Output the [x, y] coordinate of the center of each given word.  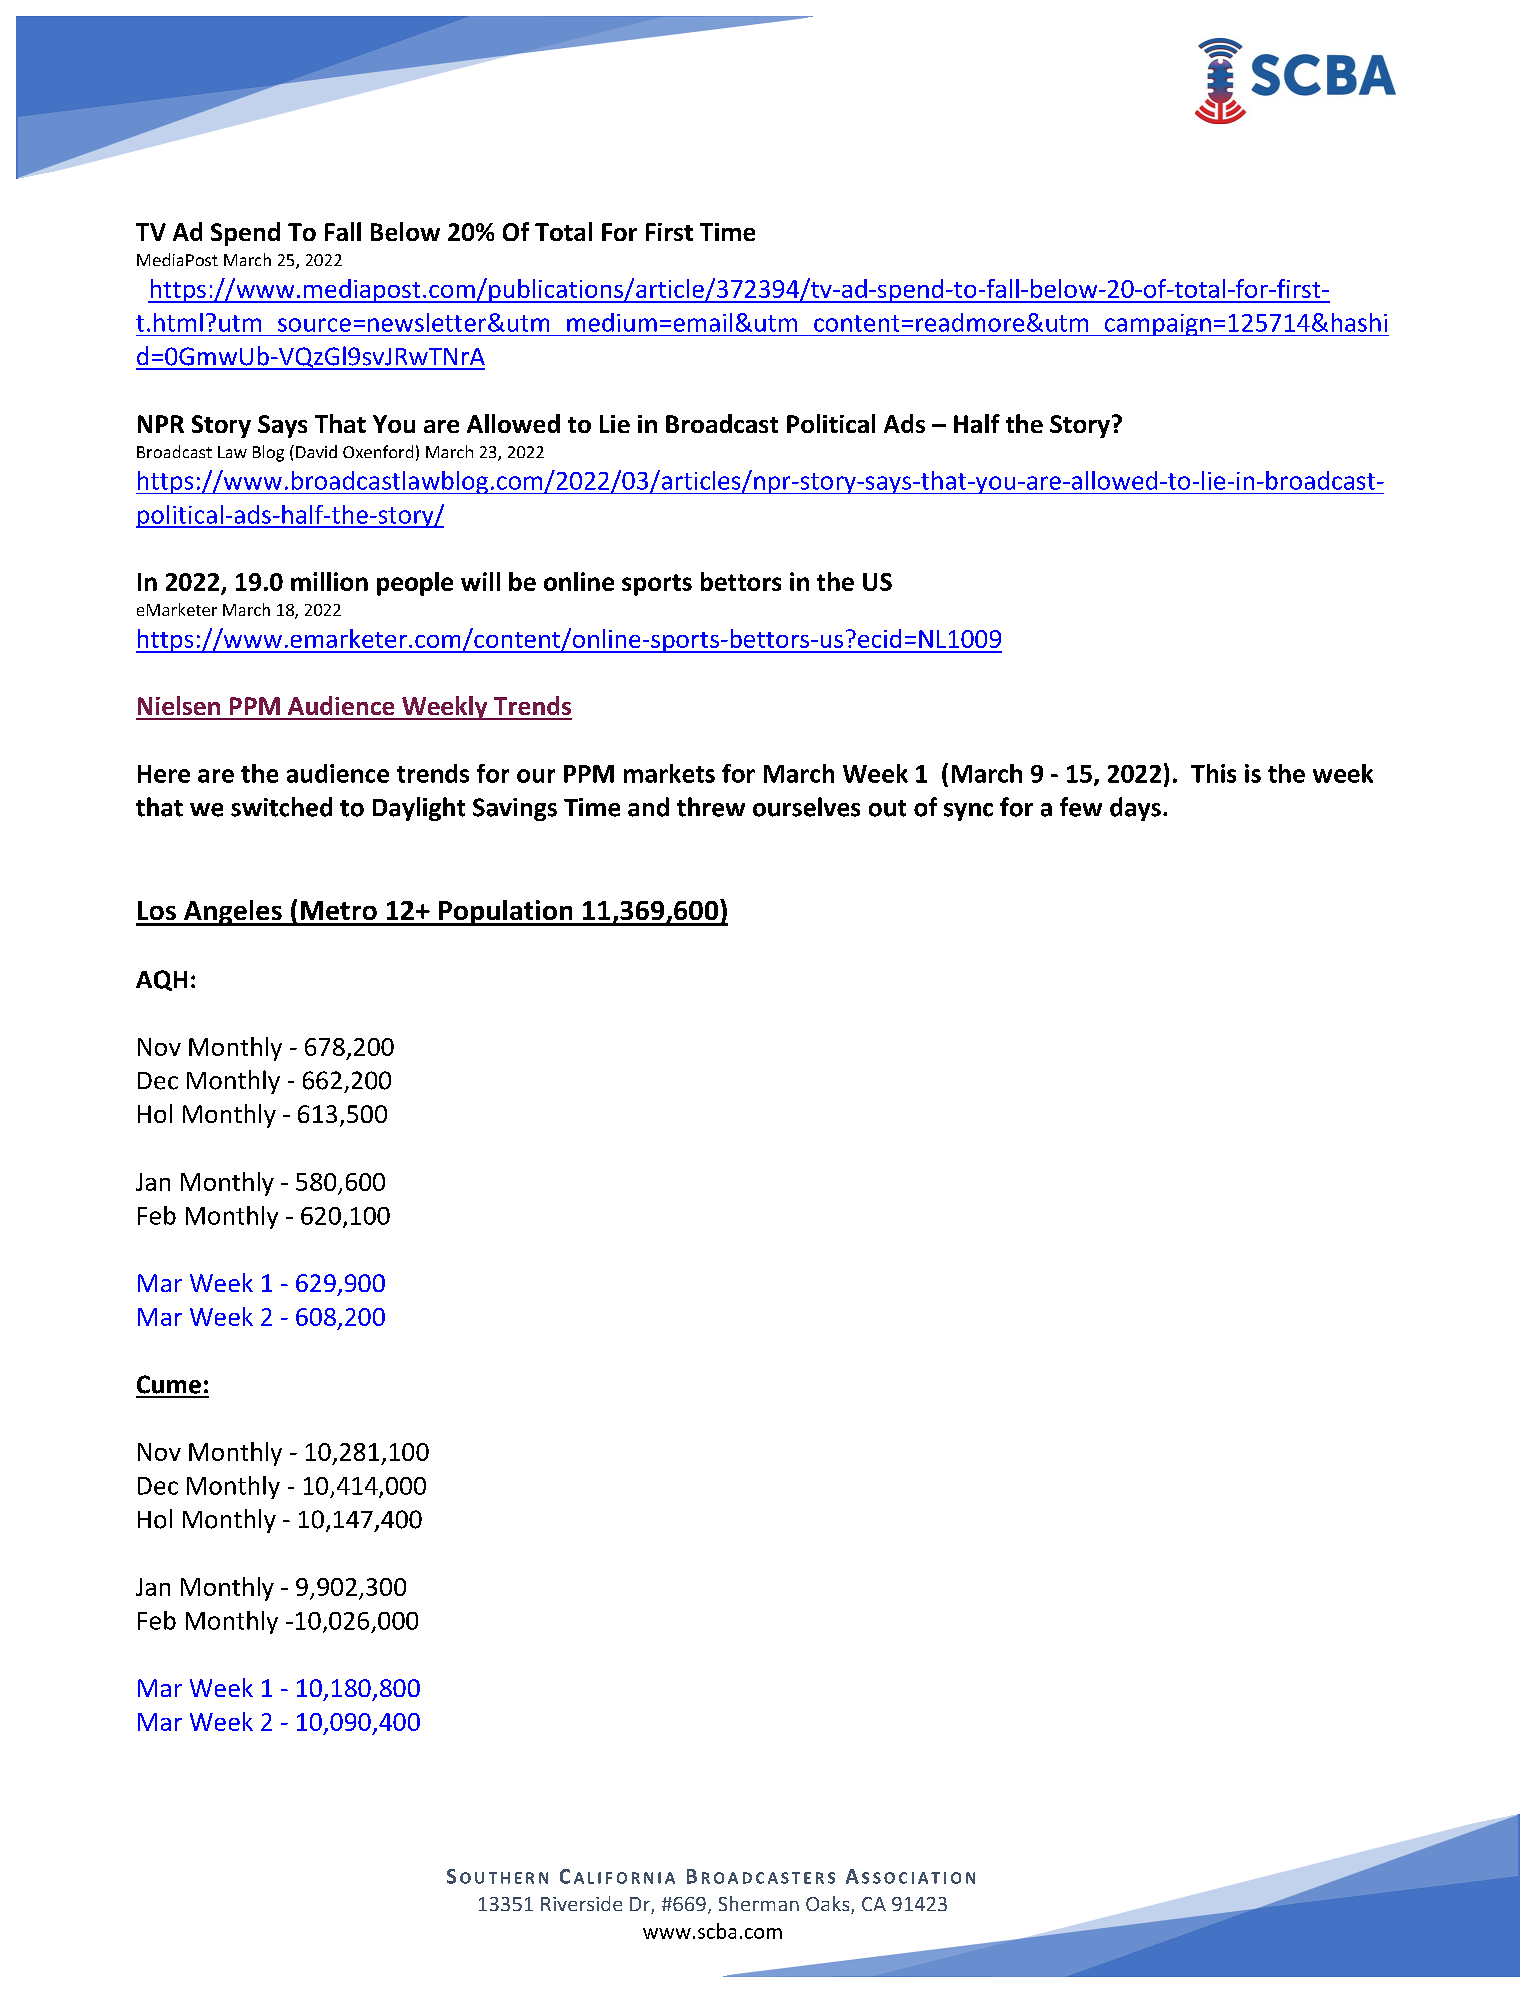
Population [505, 913]
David [316, 451]
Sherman [759, 1903]
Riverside [581, 1903]
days [1135, 809]
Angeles [233, 913]
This [1213, 773]
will [480, 581]
